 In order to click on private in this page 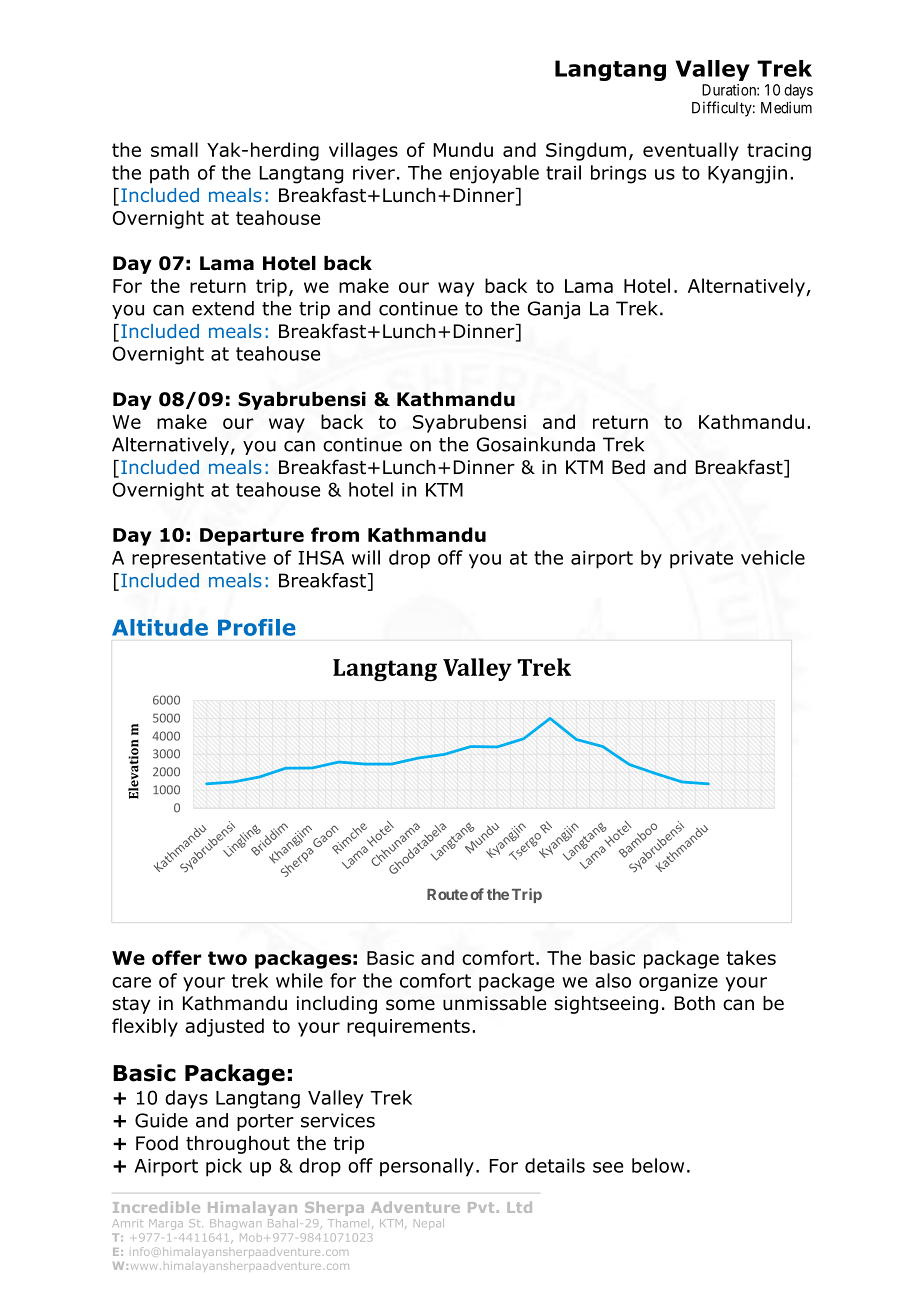, I will do `click(701, 560)`.
